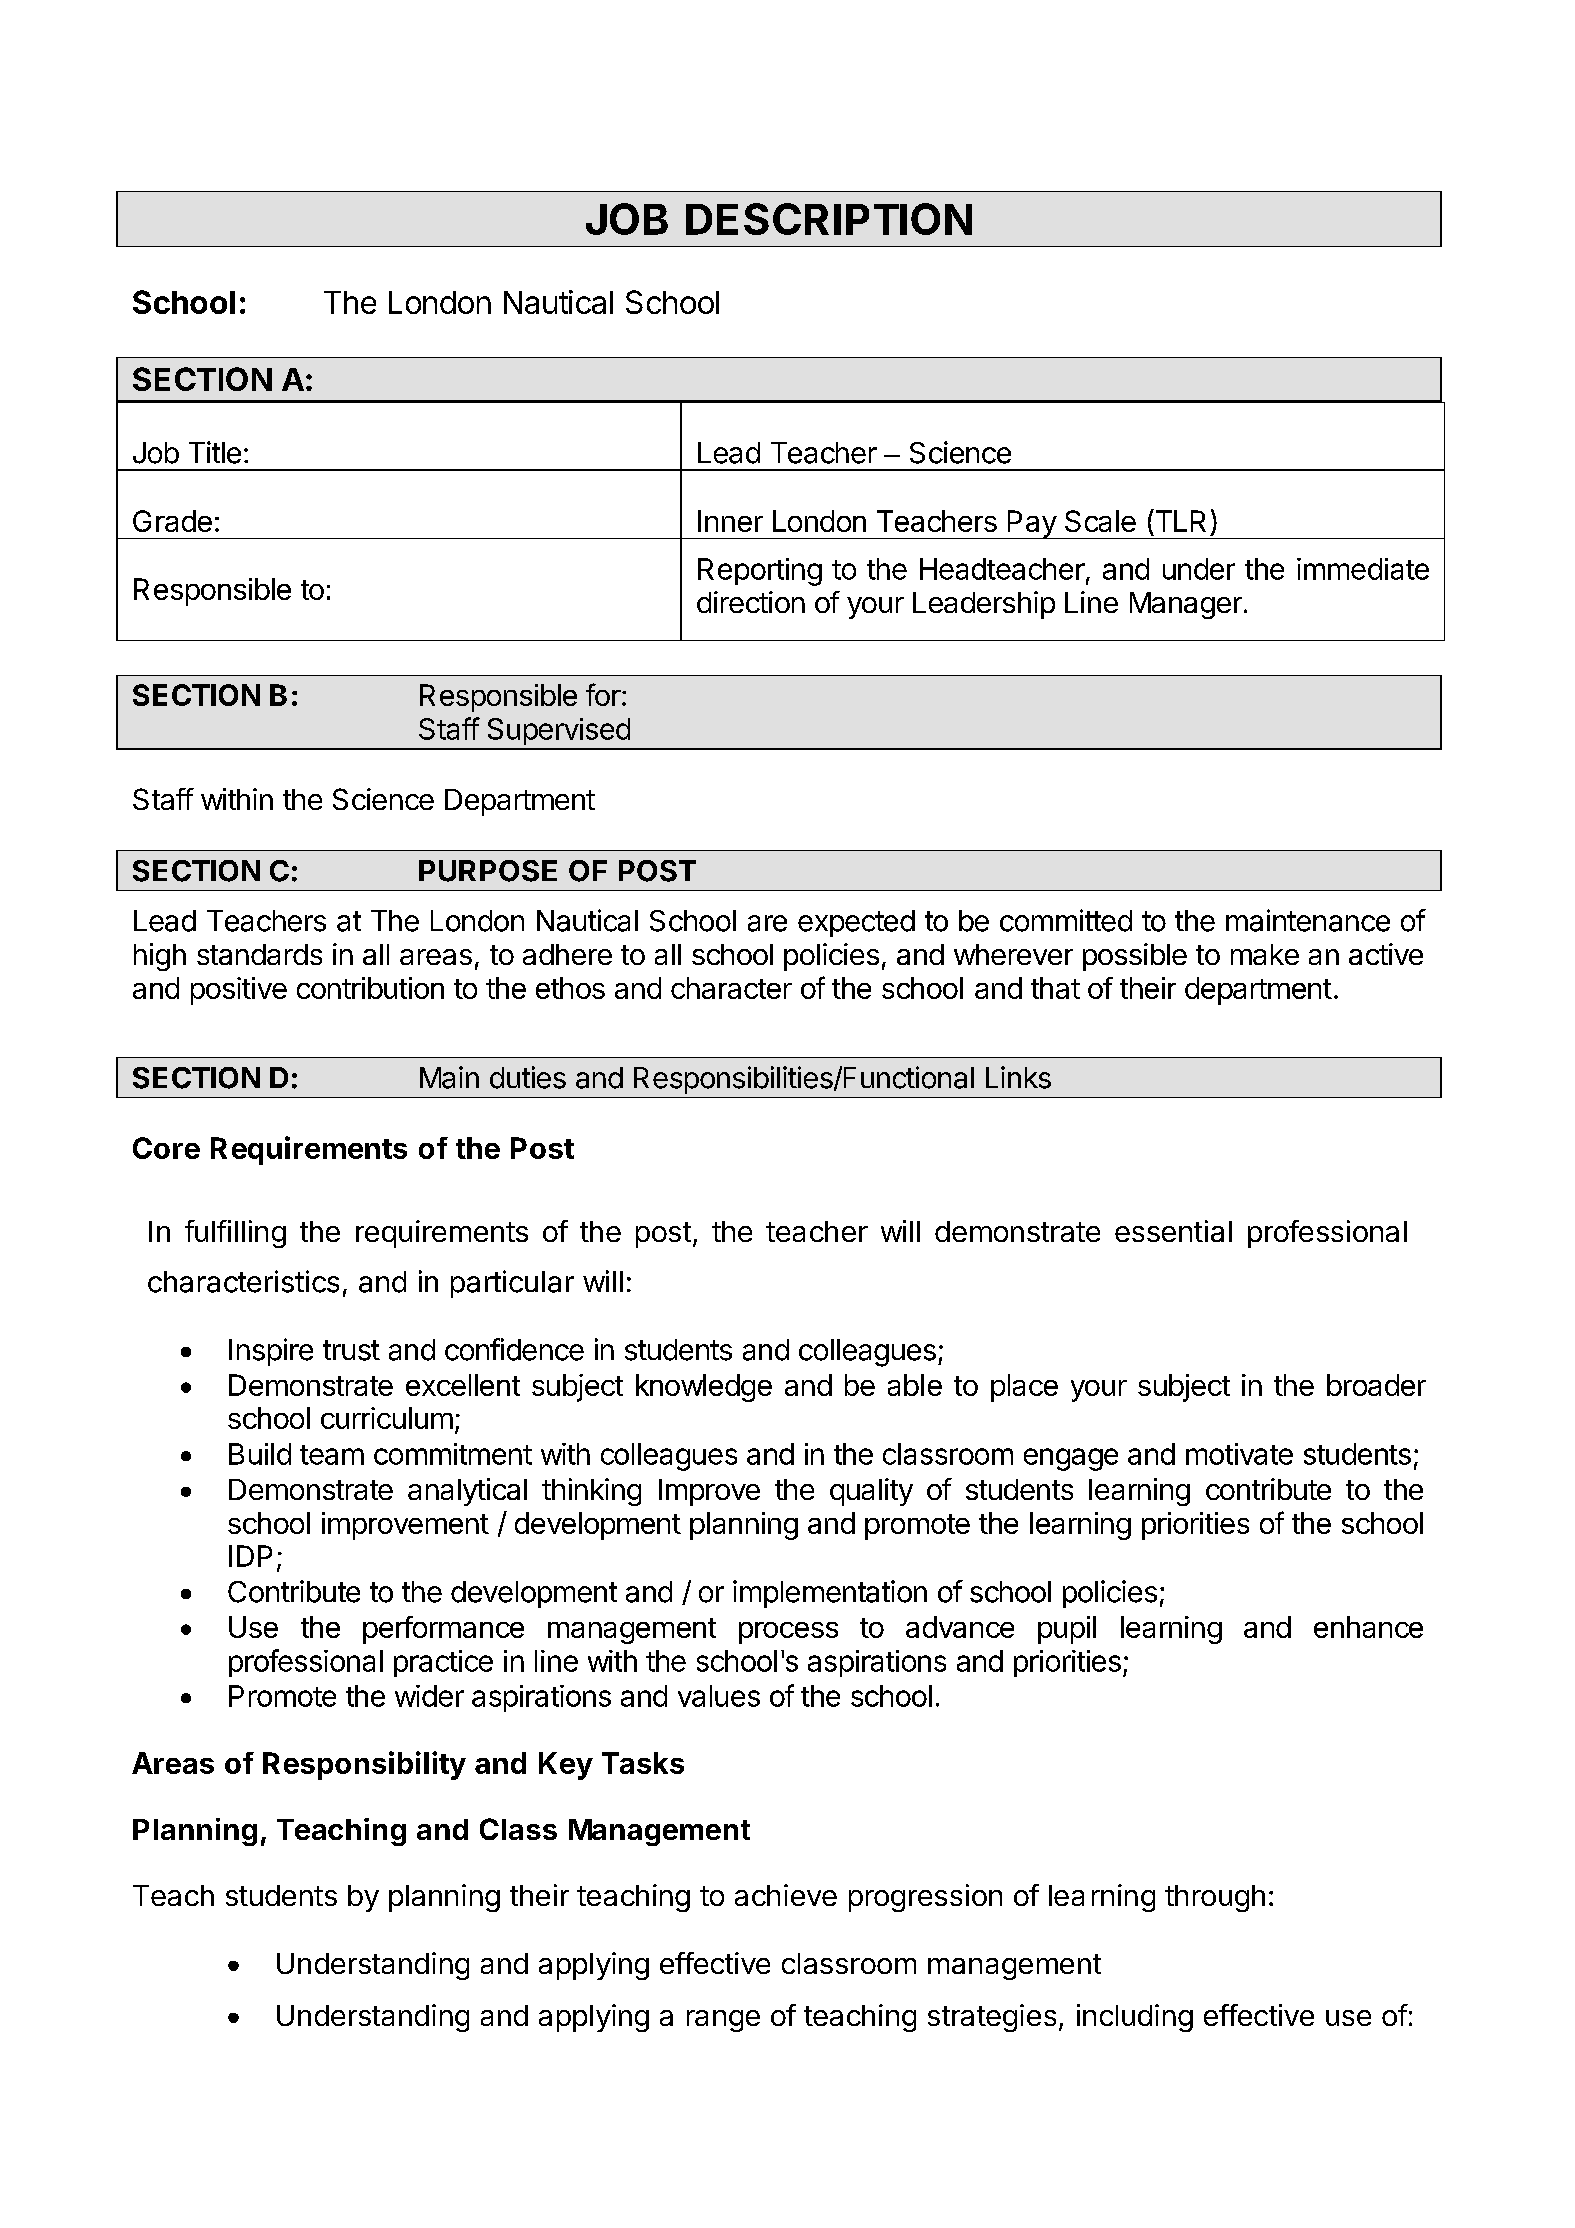 The image size is (1575, 2228). What do you see at coordinates (364, 1765) in the page?
I see `Responsibility` at bounding box center [364, 1765].
